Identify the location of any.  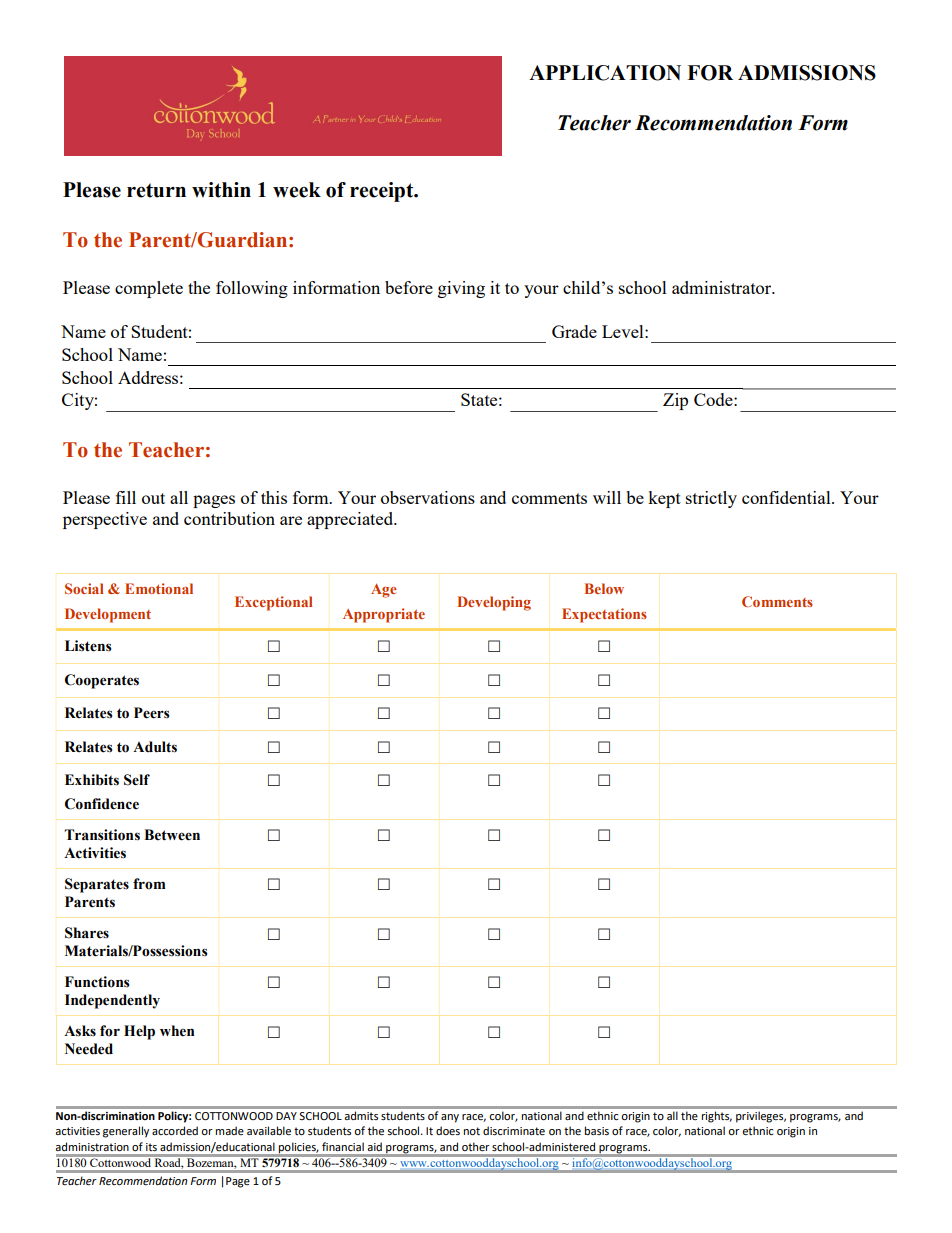
(450, 1118).
